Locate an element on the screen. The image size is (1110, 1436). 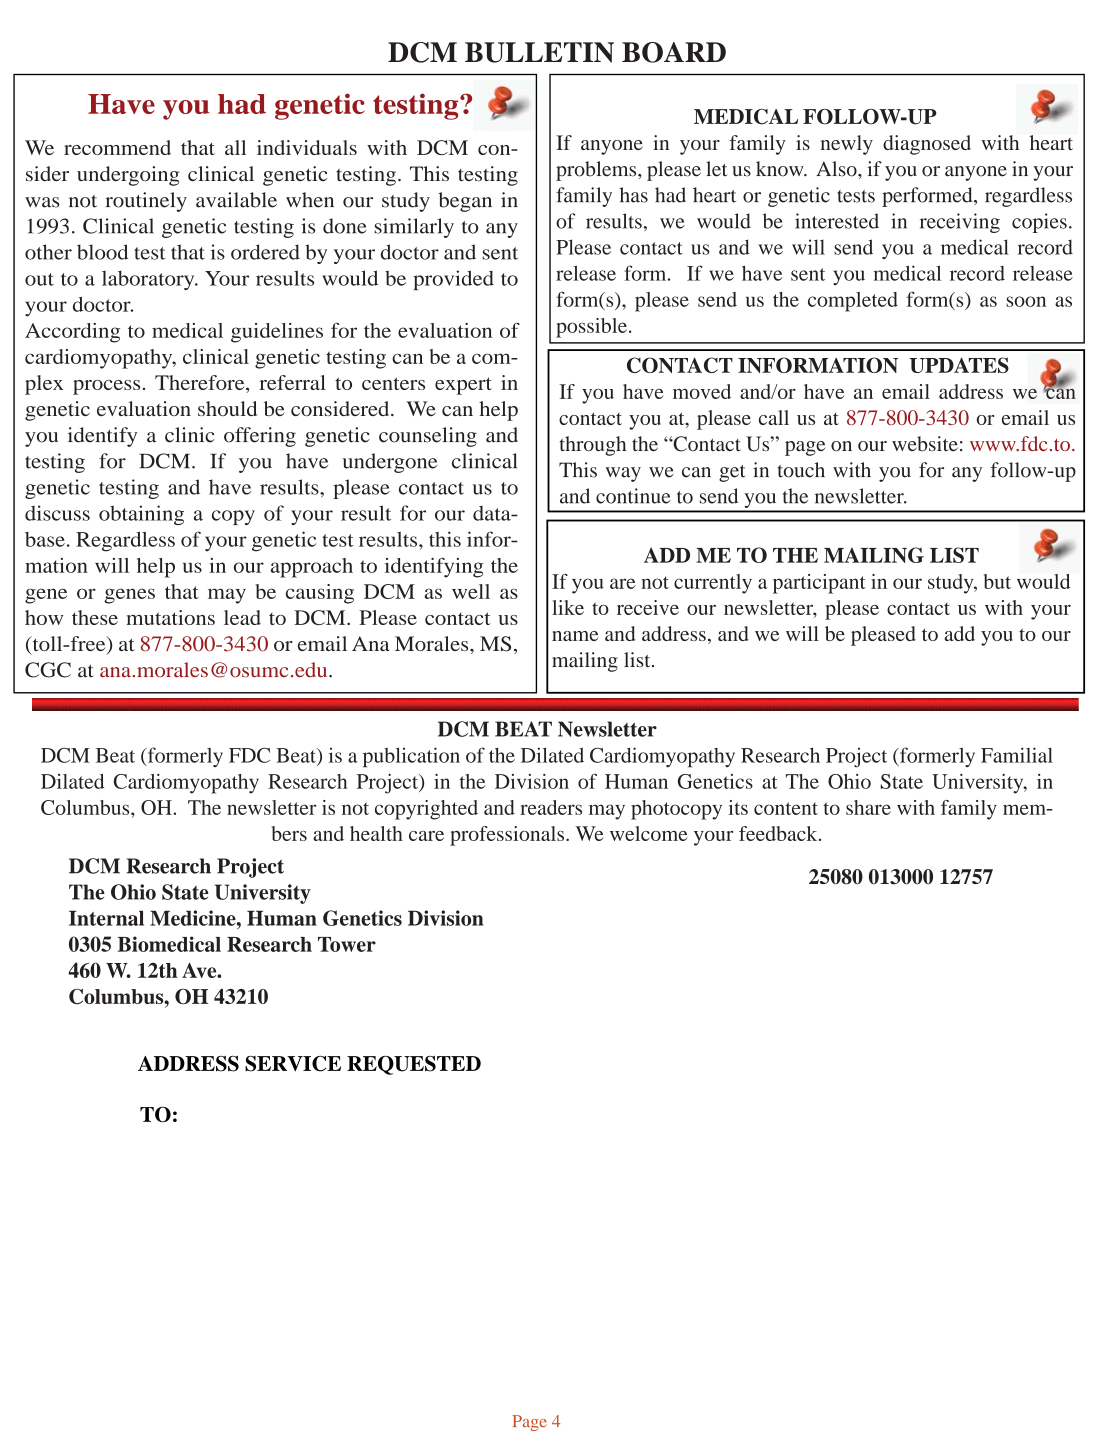
CGC is located at coordinates (48, 670).
